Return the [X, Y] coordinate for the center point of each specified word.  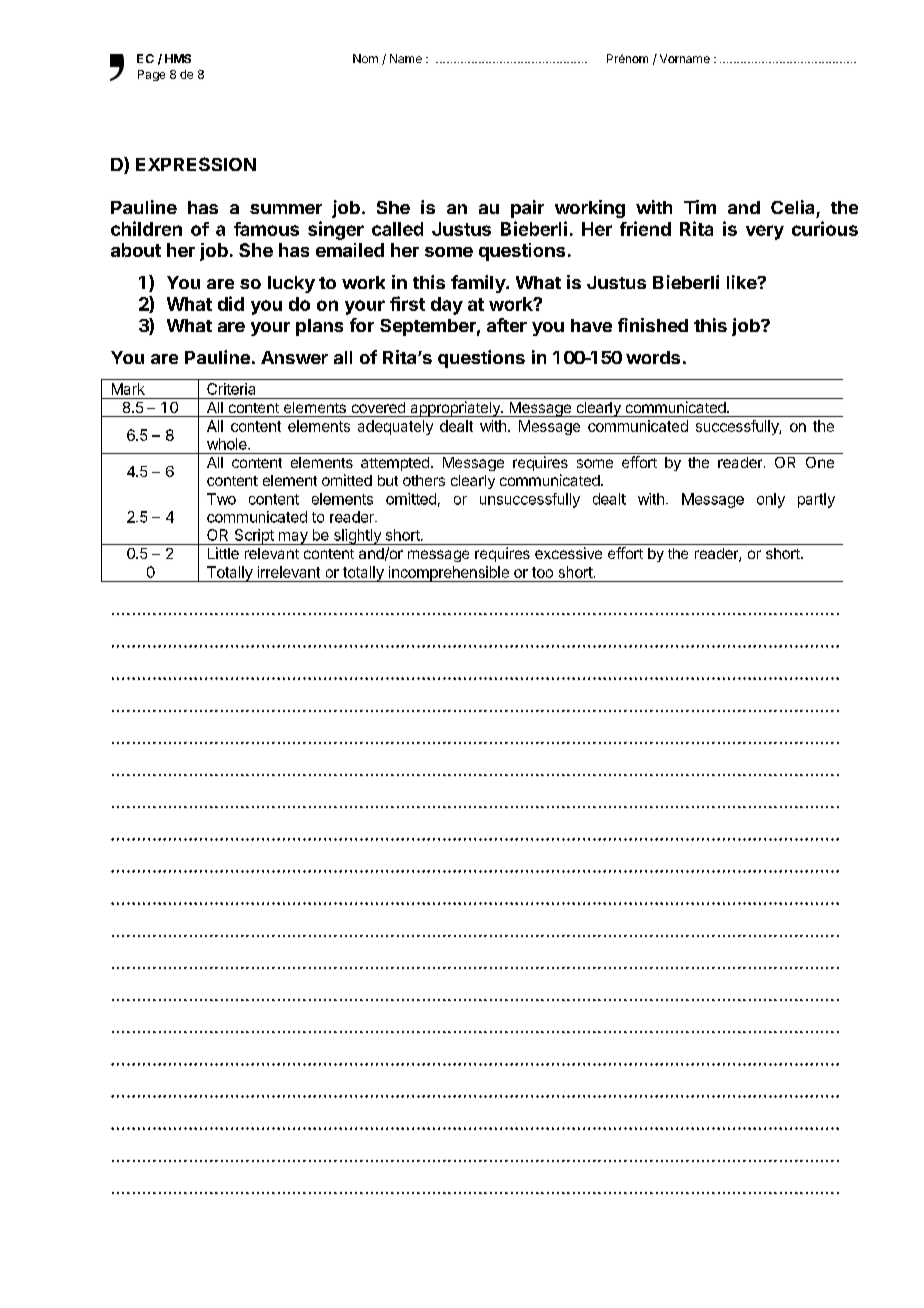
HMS [178, 58]
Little [223, 553]
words [653, 357]
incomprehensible [448, 574]
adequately [395, 427]
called [397, 229]
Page [151, 75]
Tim [700, 207]
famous [266, 229]
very [765, 232]
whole [228, 444]
